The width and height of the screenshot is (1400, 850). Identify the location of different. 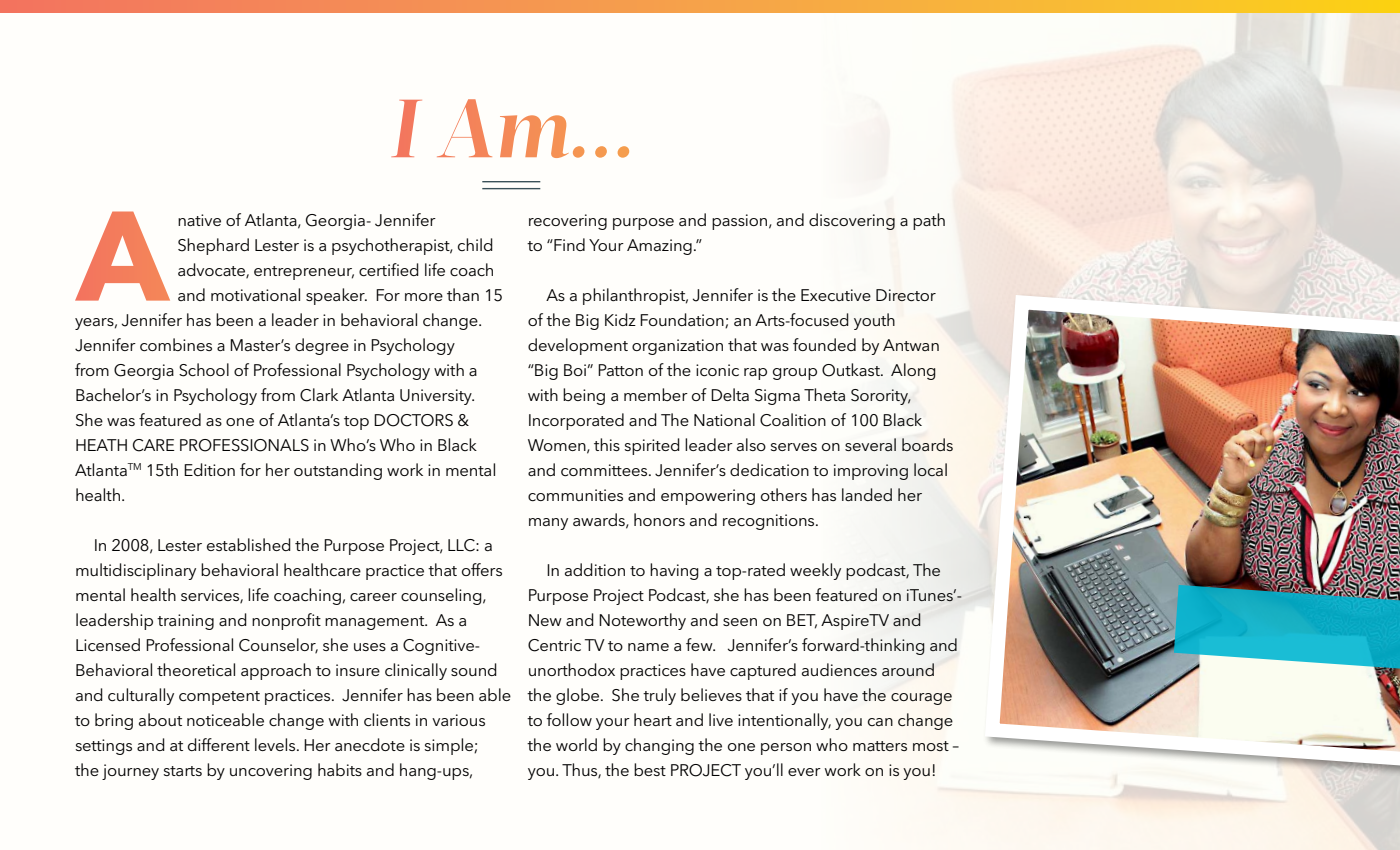
(219, 744).
